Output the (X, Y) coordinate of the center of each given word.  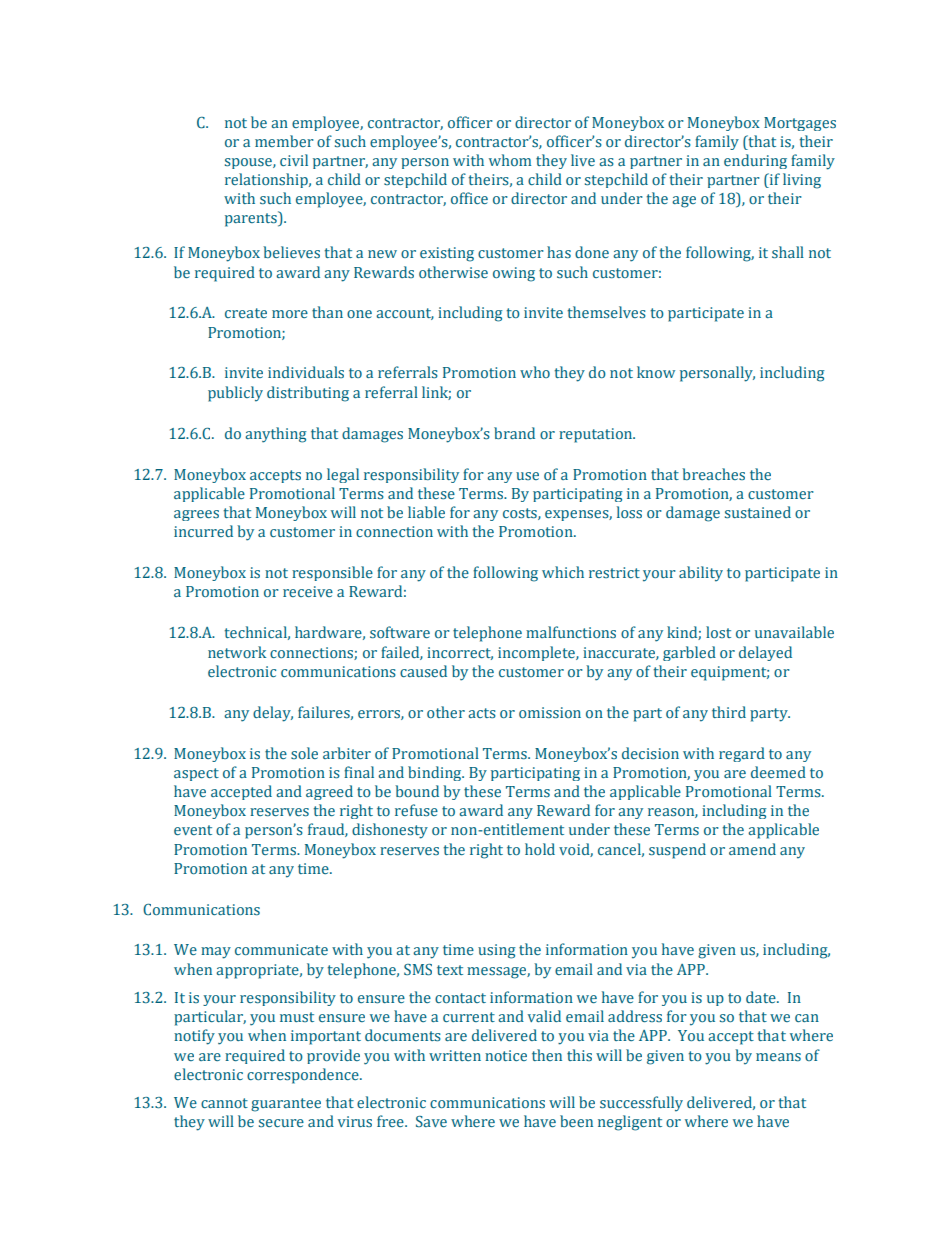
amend (752, 849)
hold (540, 849)
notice (506, 1055)
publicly (235, 394)
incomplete (537, 653)
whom (510, 160)
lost (718, 632)
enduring (755, 161)
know (656, 372)
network (237, 652)
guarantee (286, 1105)
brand (514, 433)
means (778, 1057)
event (193, 830)
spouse (249, 163)
